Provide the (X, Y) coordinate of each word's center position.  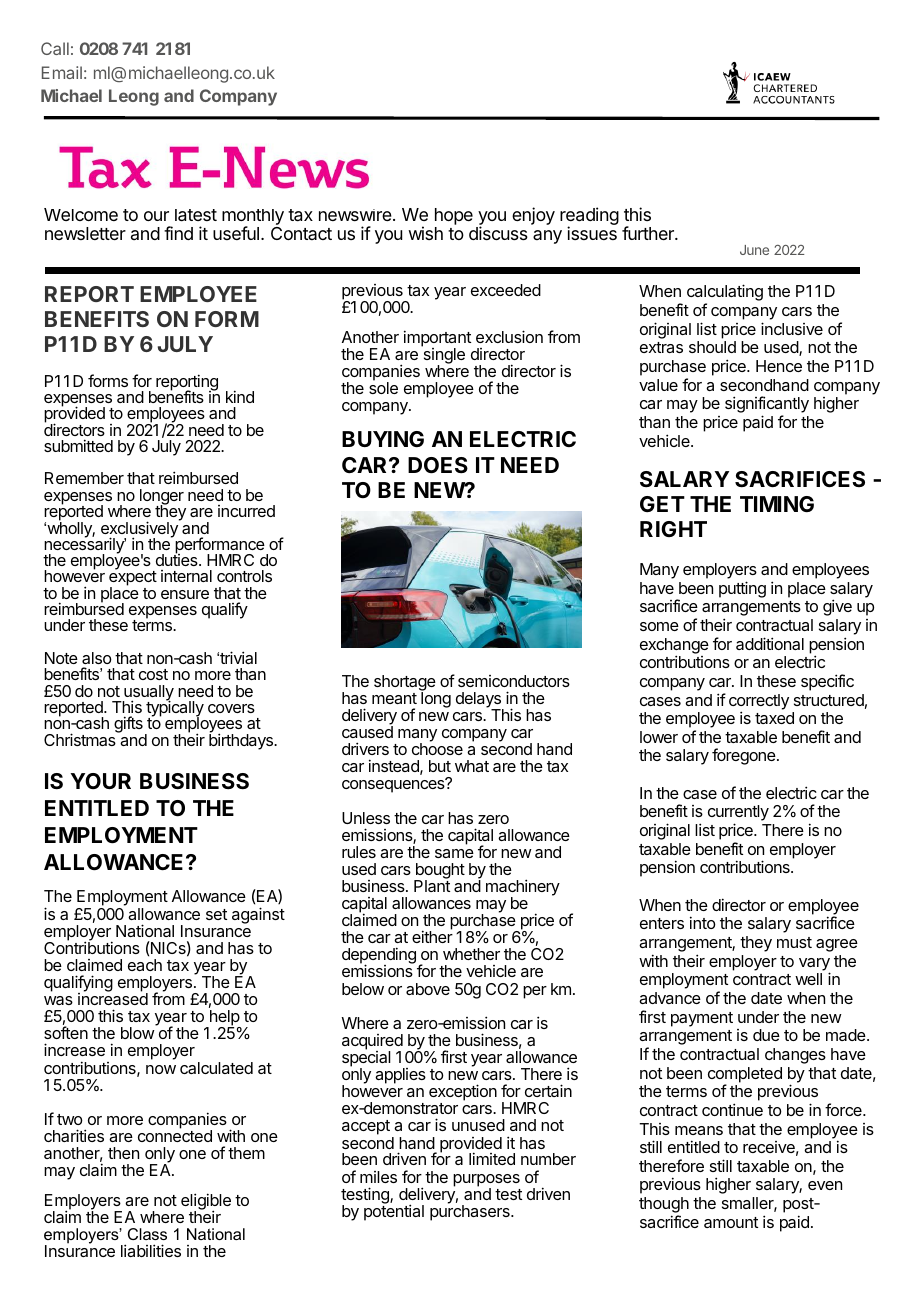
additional (770, 643)
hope (454, 218)
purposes (486, 1181)
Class (147, 1234)
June (754, 250)
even (825, 1185)
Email (62, 72)
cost (153, 674)
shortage (405, 684)
